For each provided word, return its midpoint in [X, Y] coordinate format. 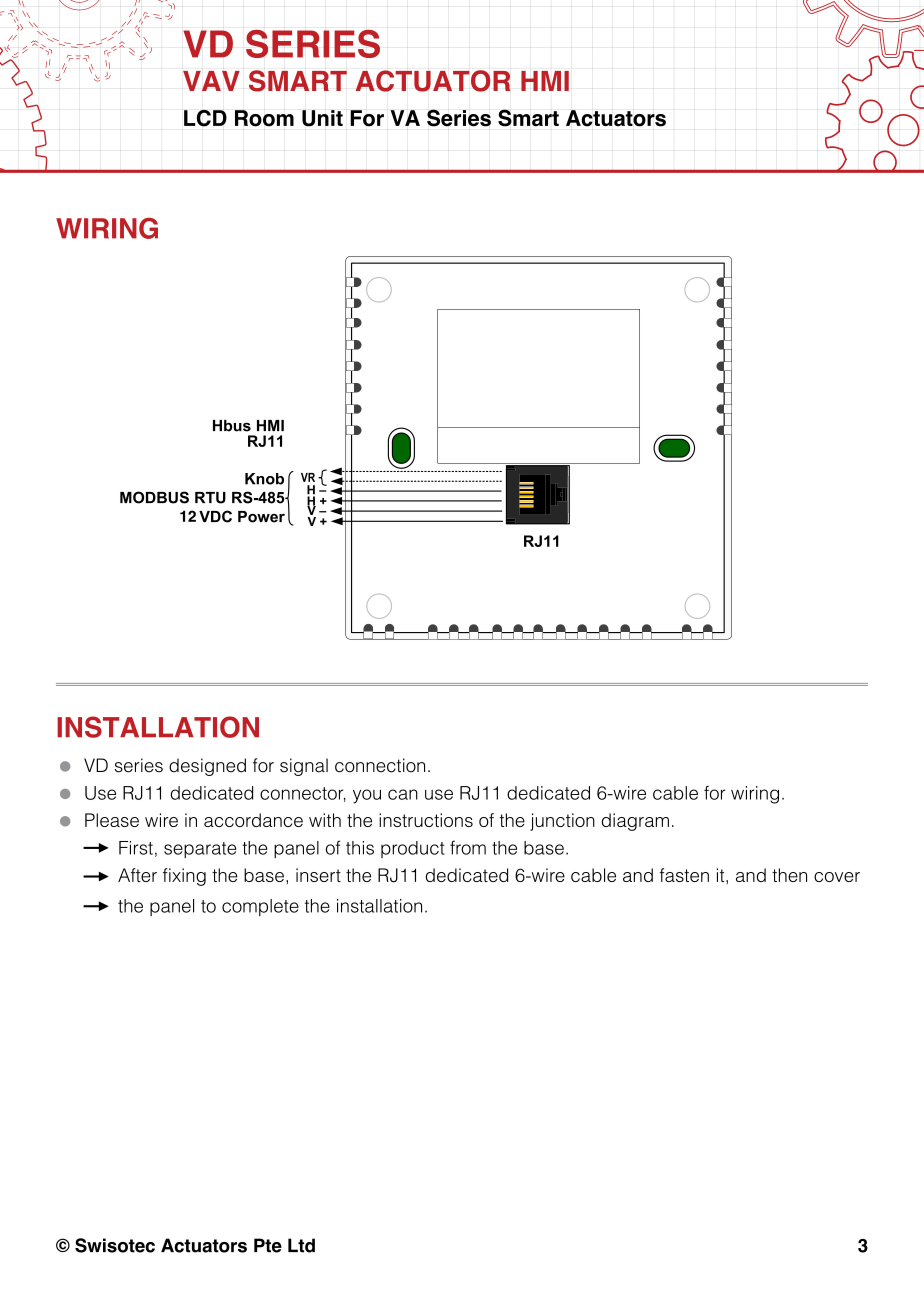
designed [207, 767]
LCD [205, 118]
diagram [635, 822]
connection [380, 765]
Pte [268, 1245]
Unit [322, 118]
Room [264, 118]
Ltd [301, 1245]
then [789, 875]
